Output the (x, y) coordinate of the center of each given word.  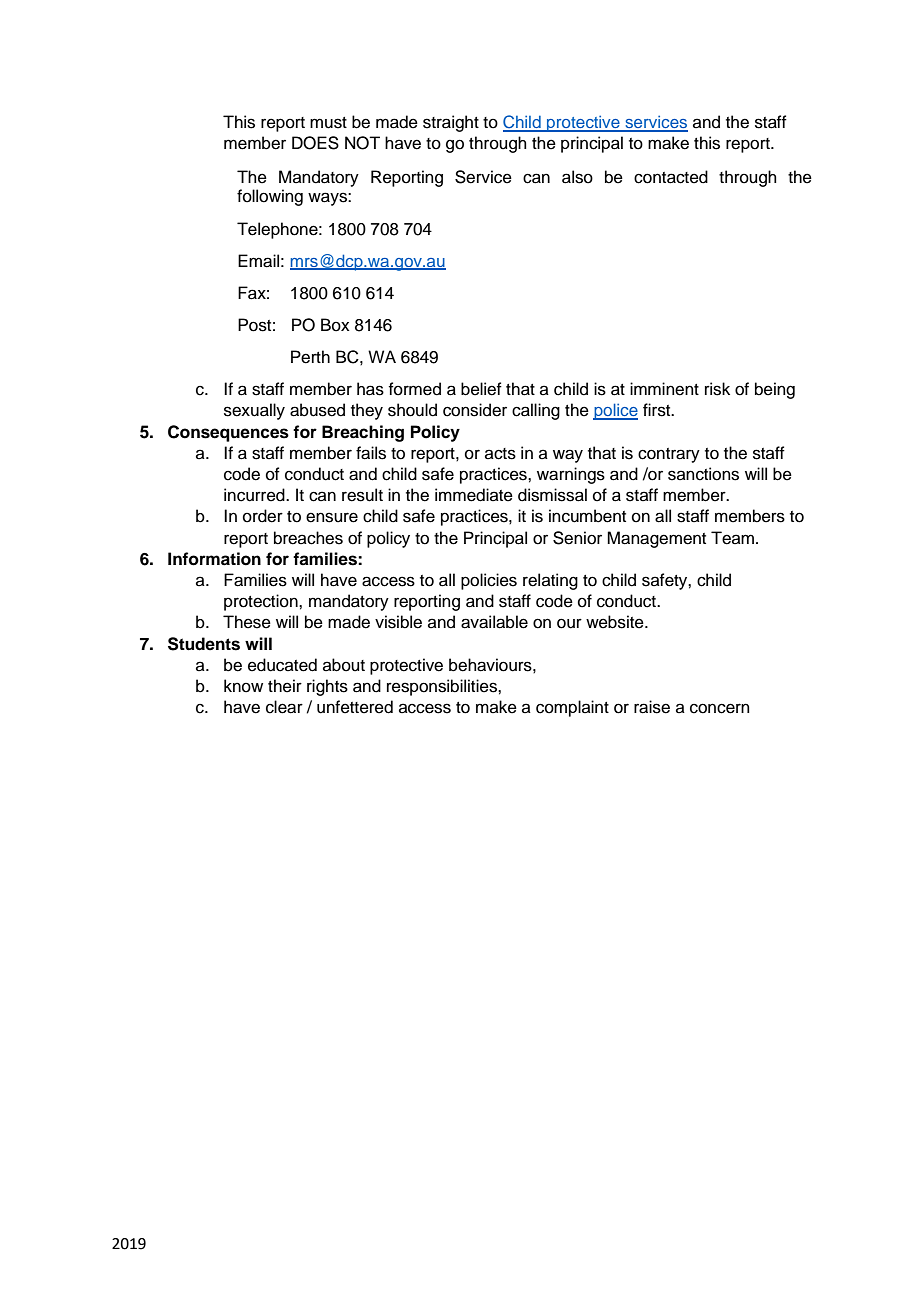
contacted (671, 177)
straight (451, 123)
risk (717, 389)
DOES (315, 143)
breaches (308, 538)
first (658, 410)
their (285, 686)
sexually (254, 411)
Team (732, 538)
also (577, 177)
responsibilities (443, 687)
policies (489, 581)
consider (475, 410)
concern (720, 708)
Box (335, 325)
